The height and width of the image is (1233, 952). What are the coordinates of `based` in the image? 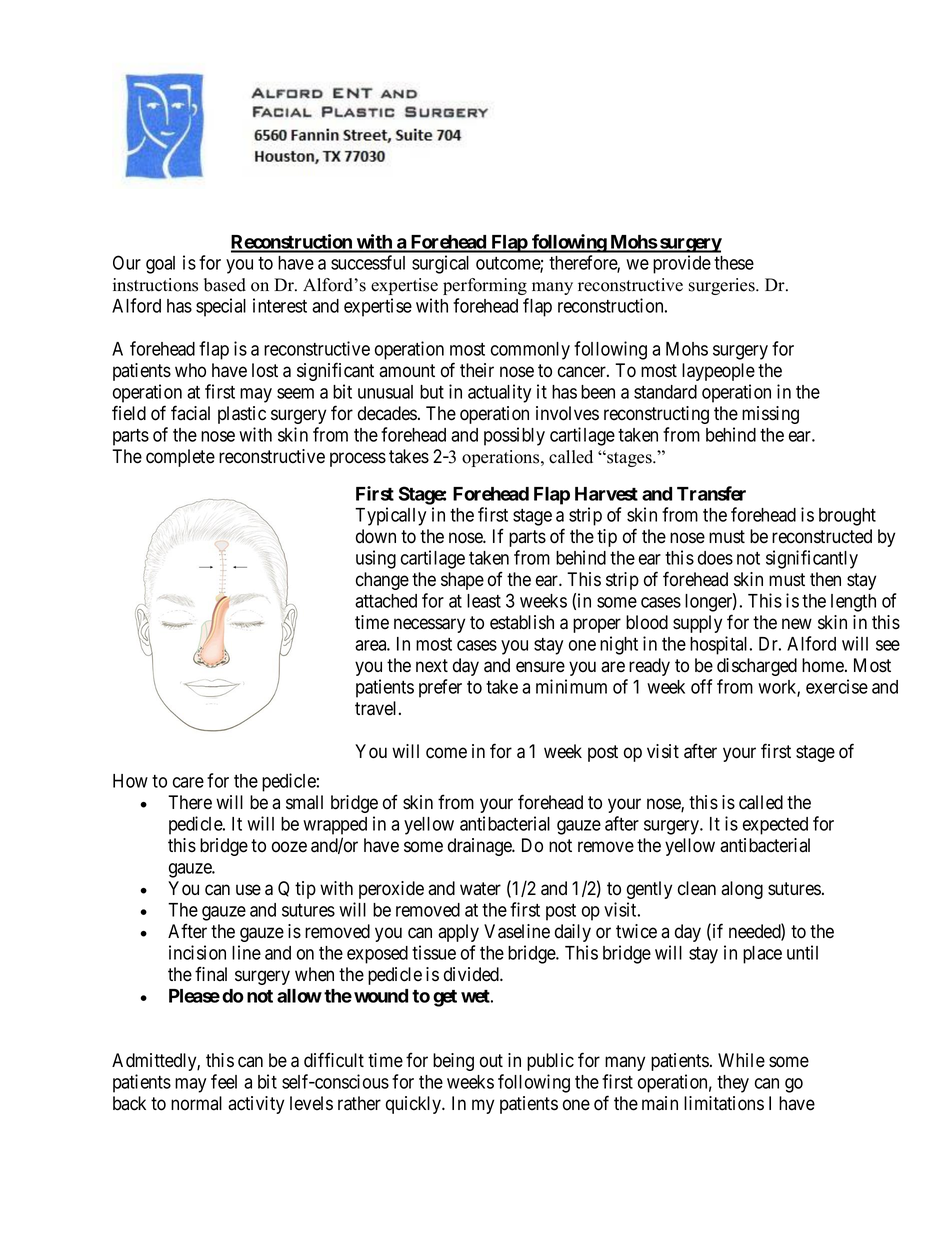 It's located at (225, 285).
